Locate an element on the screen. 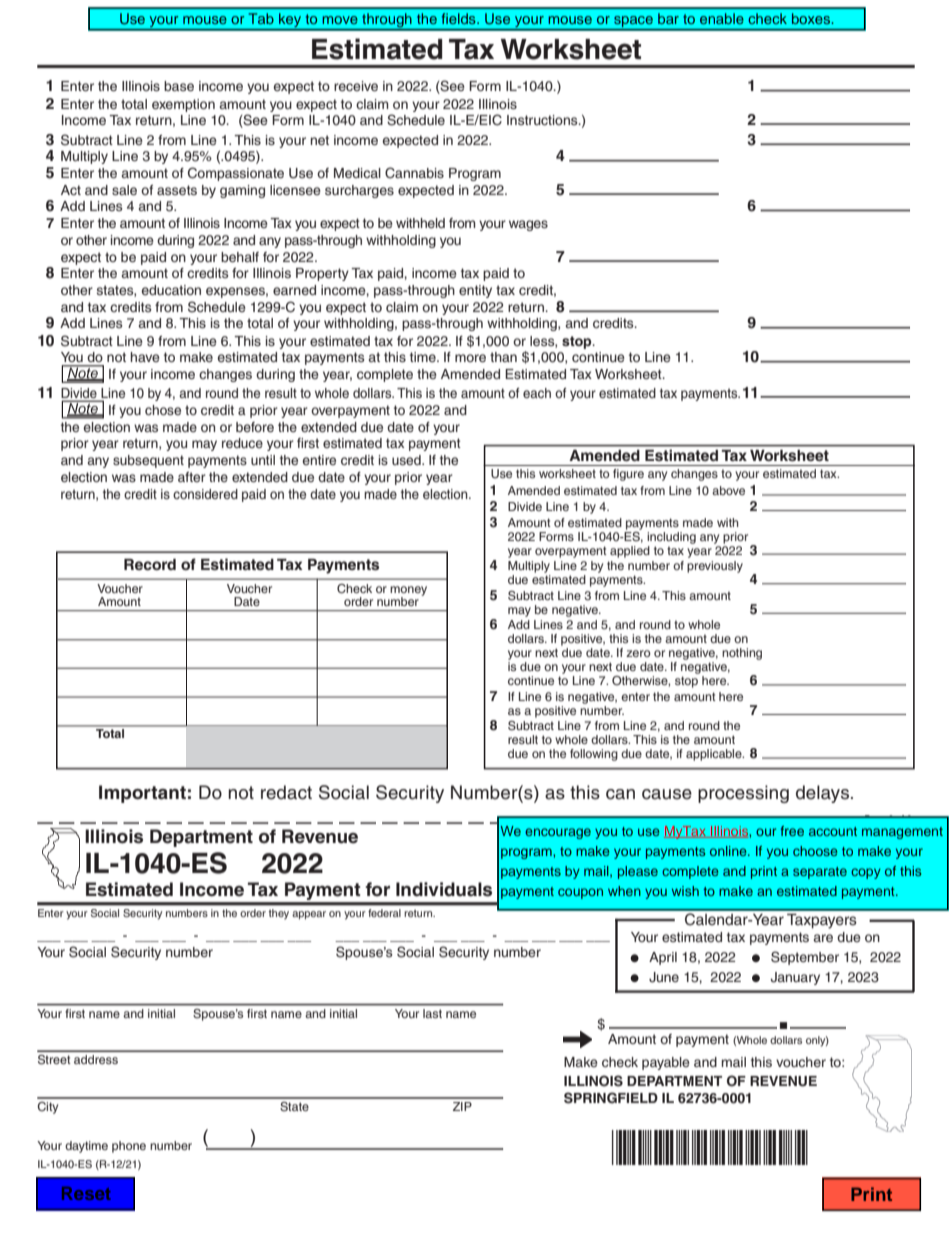 Image resolution: width=952 pixels, height=1233 pixels. Cannabis is located at coordinates (414, 173).
